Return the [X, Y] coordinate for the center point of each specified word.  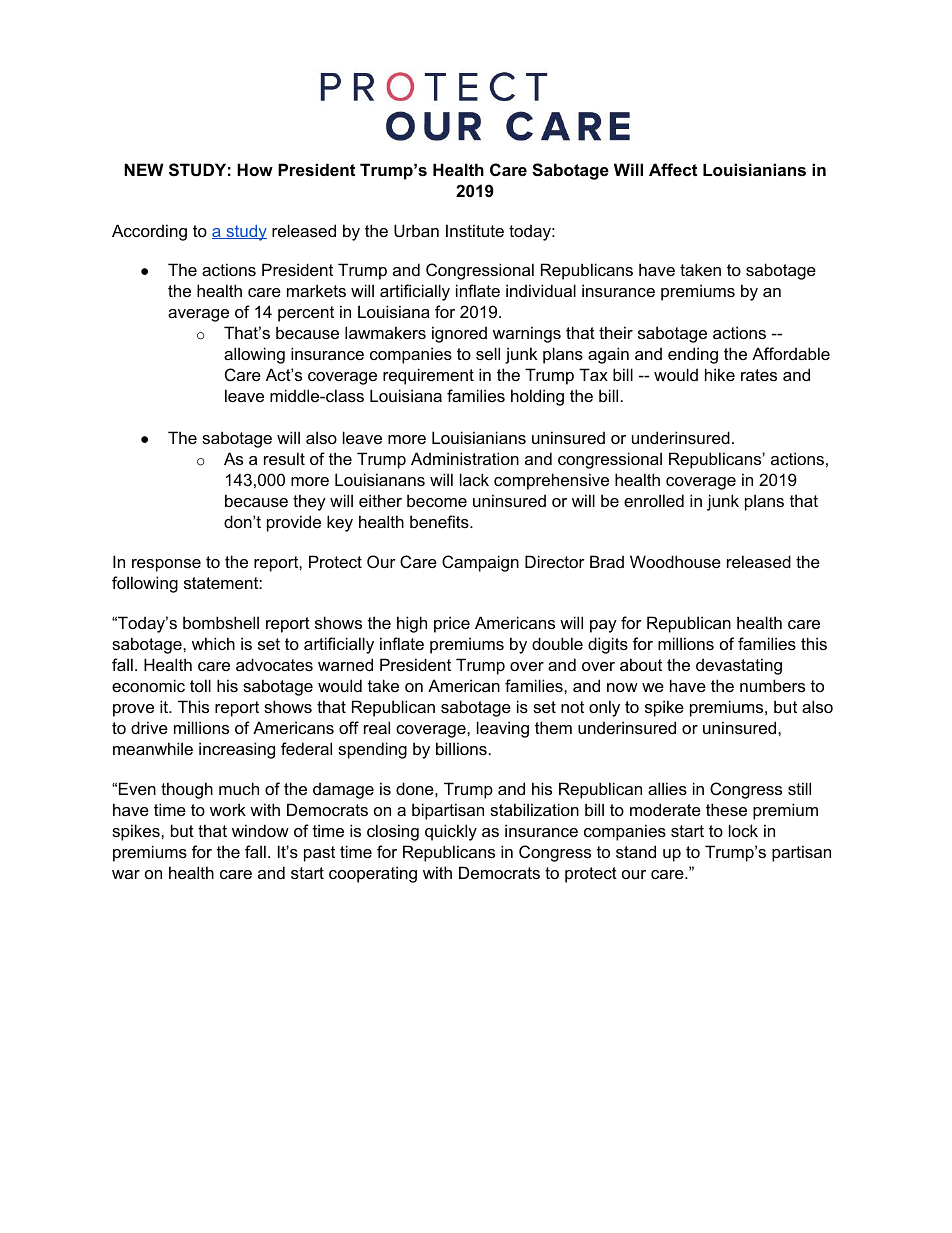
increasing [237, 750]
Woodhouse [675, 561]
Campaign [480, 563]
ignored [459, 334]
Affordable [791, 353]
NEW [144, 169]
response [166, 565]
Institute [475, 230]
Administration [465, 458]
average [198, 315]
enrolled [654, 500]
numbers [772, 685]
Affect [673, 169]
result [284, 458]
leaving [503, 729]
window [260, 830]
